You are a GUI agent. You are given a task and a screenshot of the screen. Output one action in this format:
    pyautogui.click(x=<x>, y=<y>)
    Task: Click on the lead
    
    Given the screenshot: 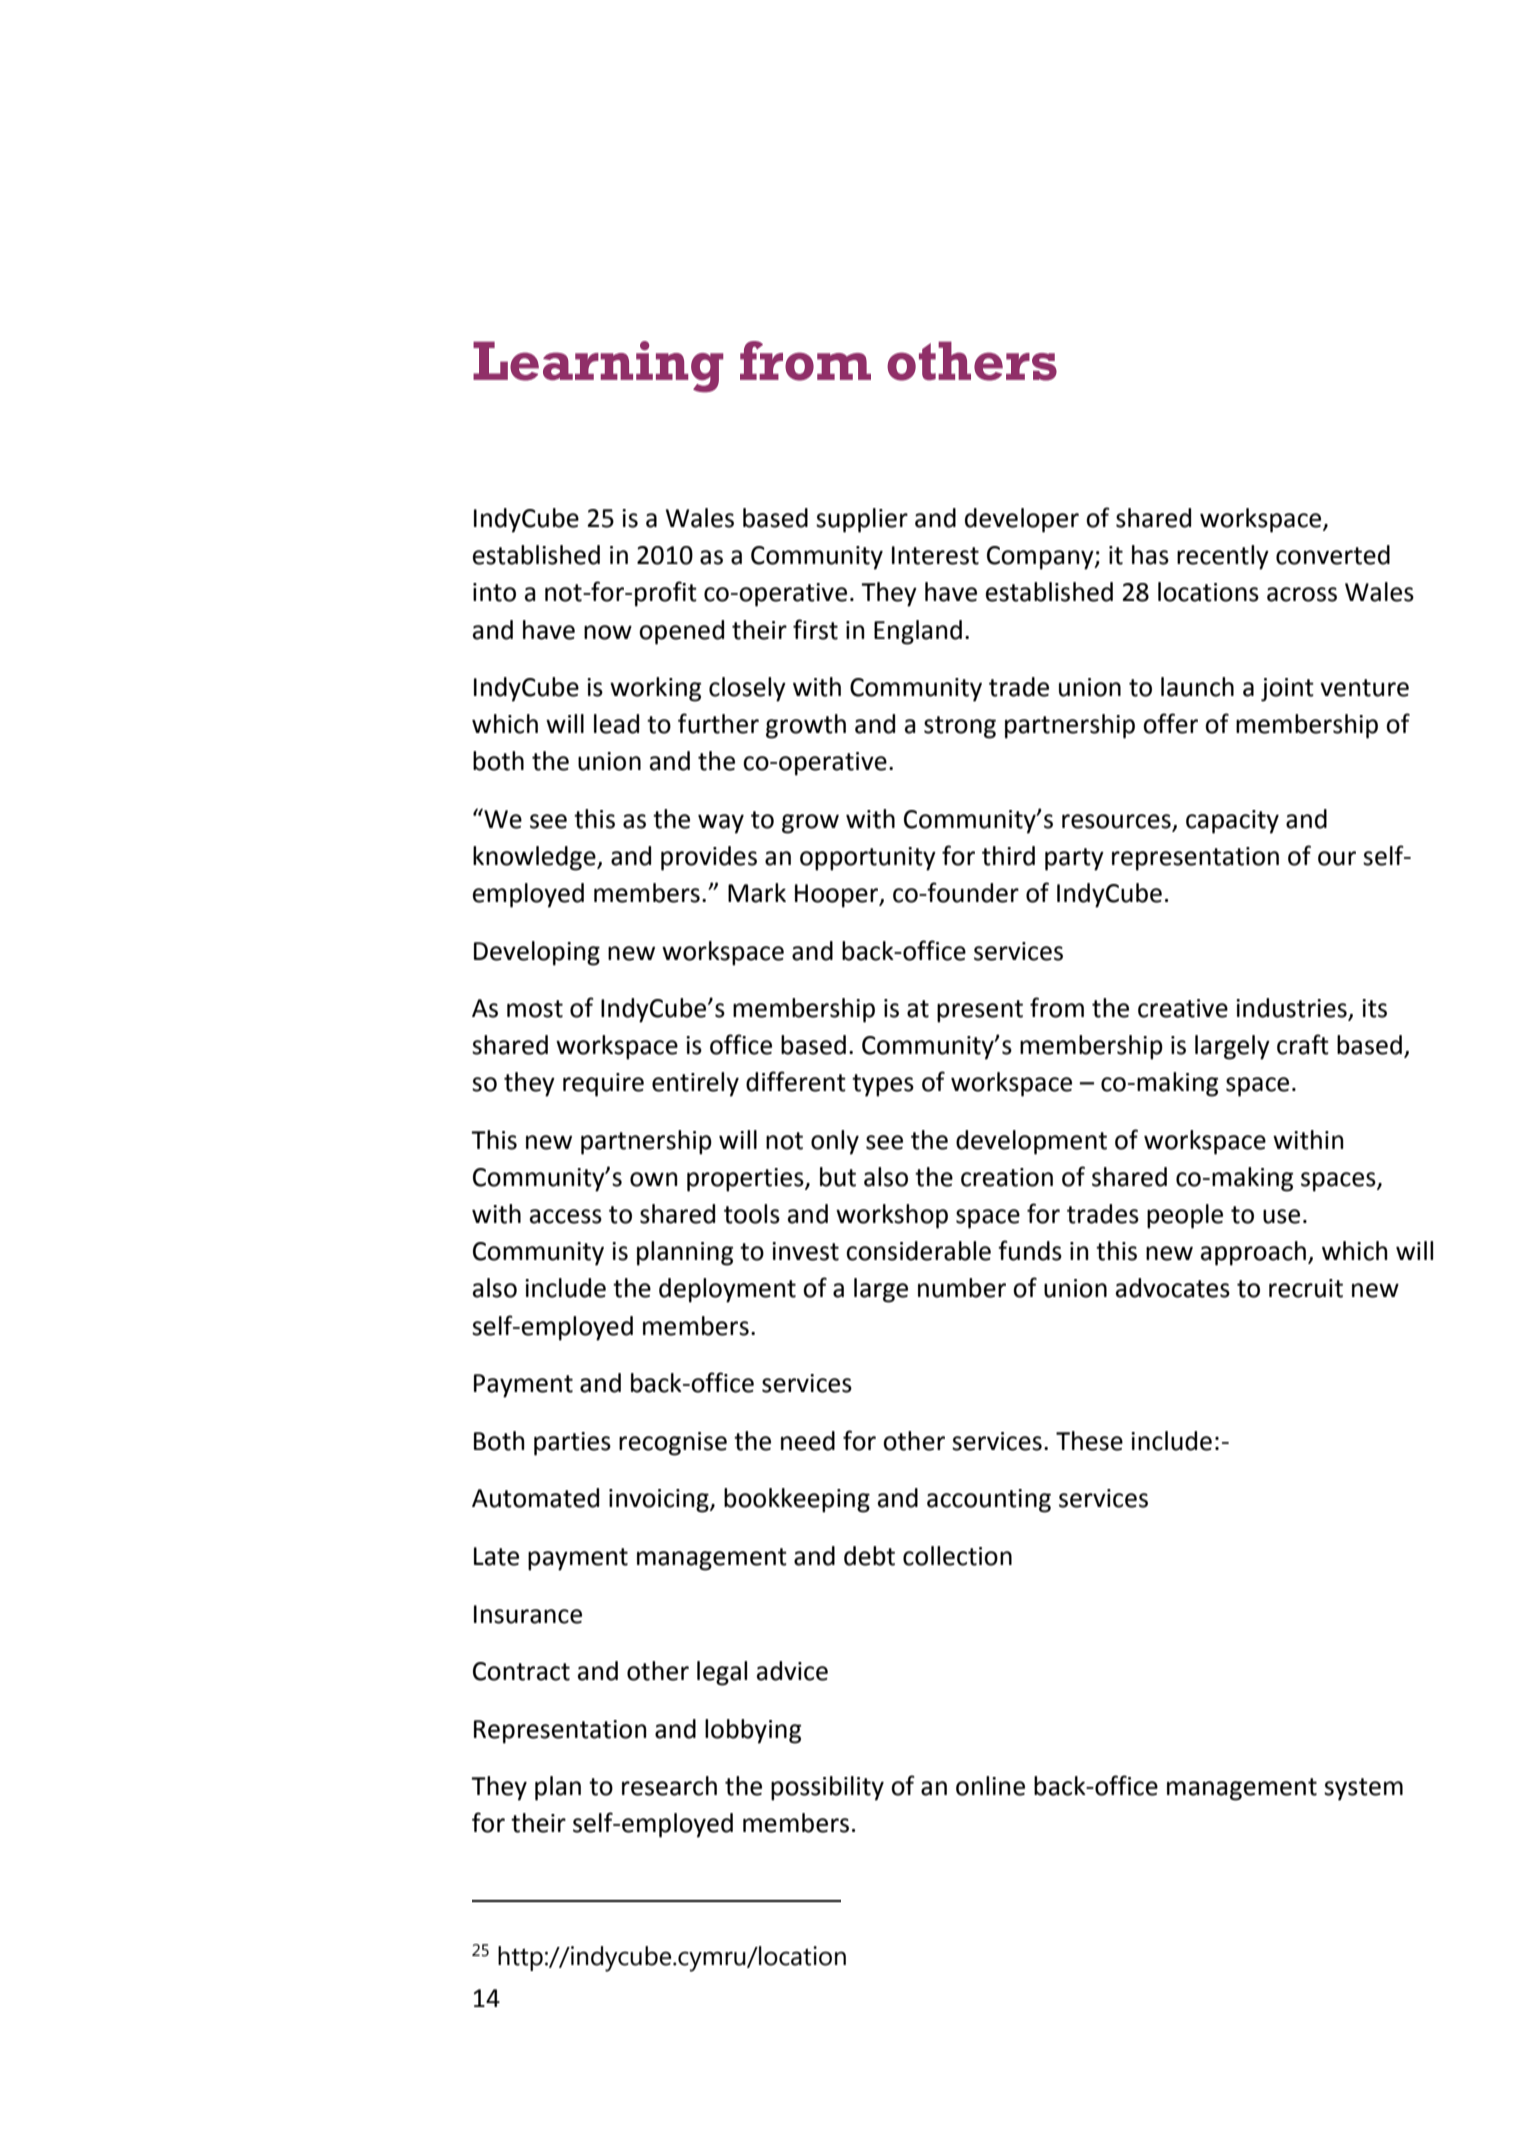 What is the action you would take?
    pyautogui.click(x=616, y=724)
